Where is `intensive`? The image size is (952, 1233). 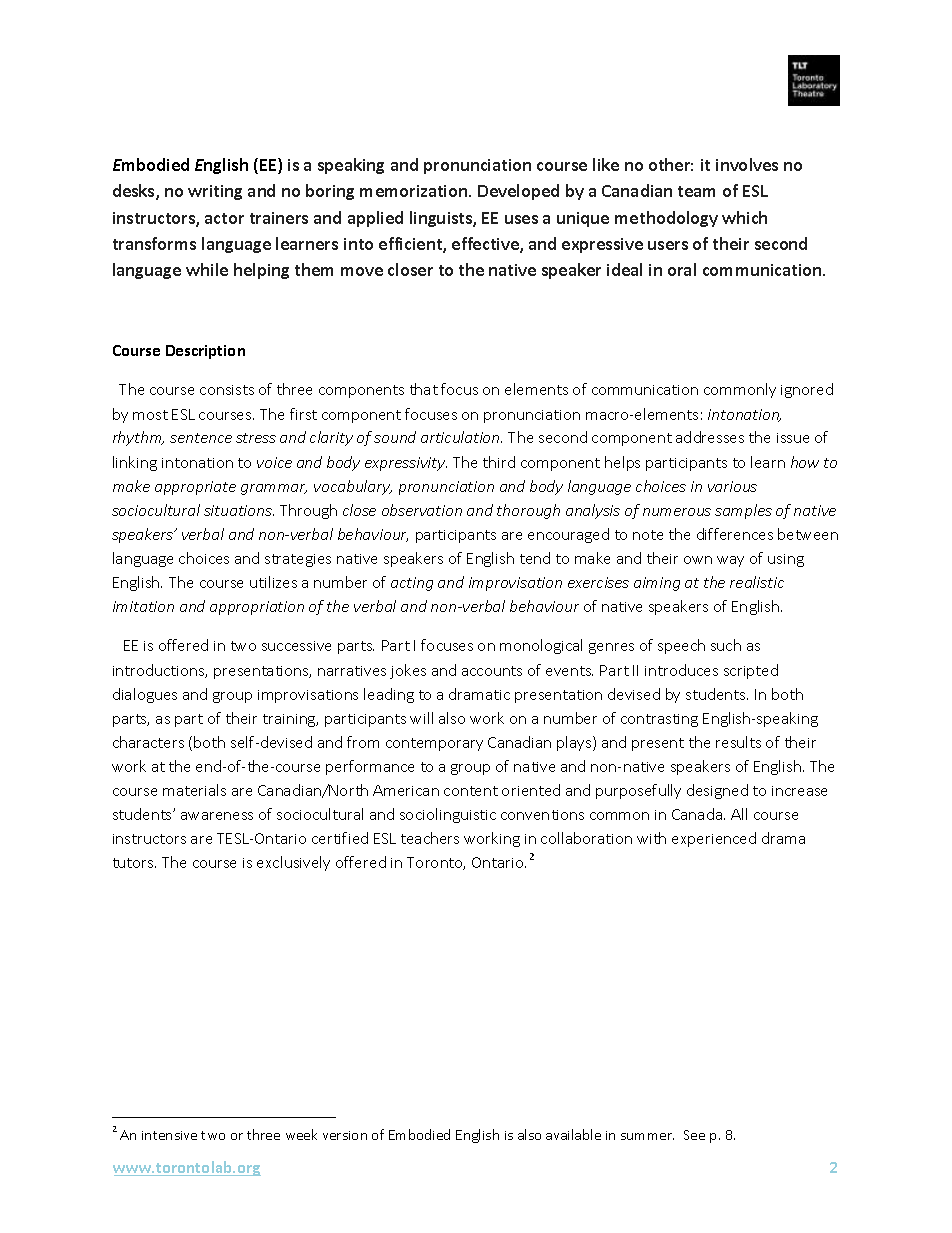
intensive is located at coordinates (169, 1135).
